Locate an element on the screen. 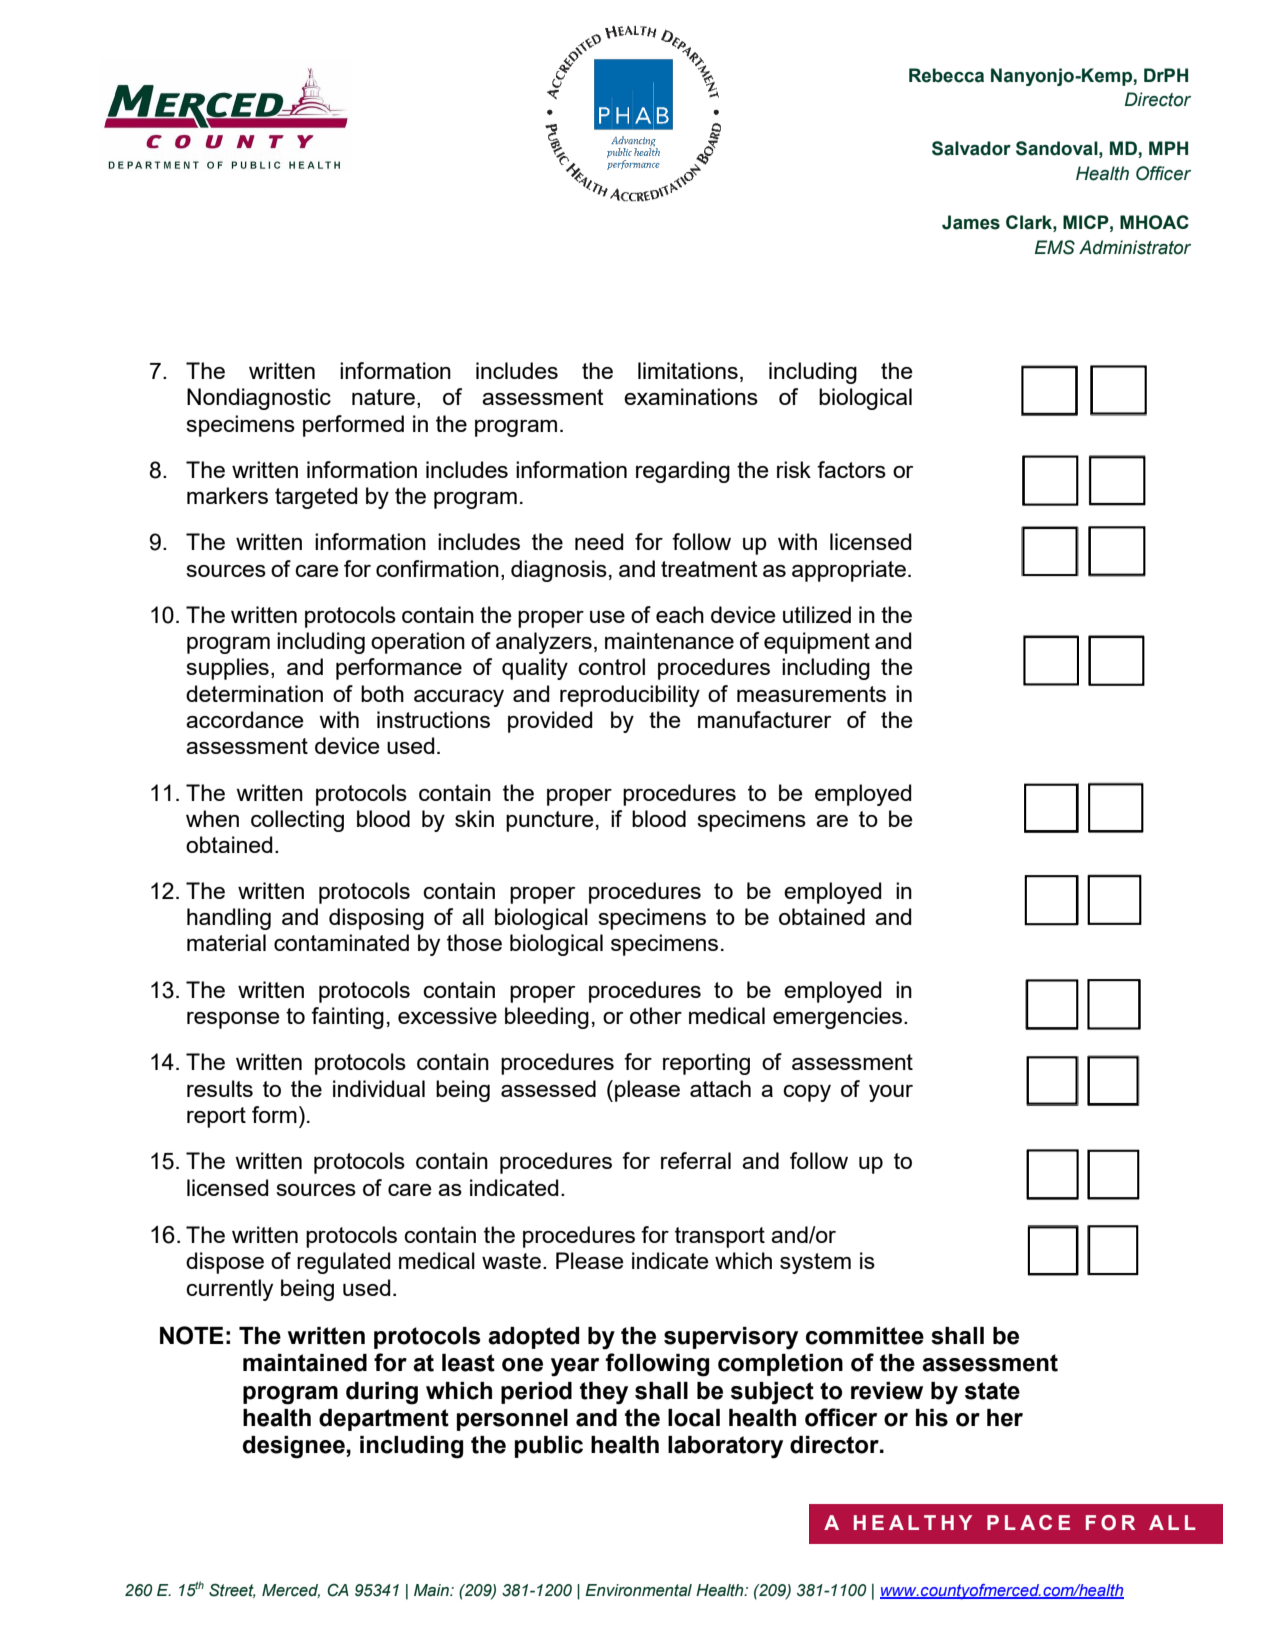  Salvador is located at coordinates (971, 148).
